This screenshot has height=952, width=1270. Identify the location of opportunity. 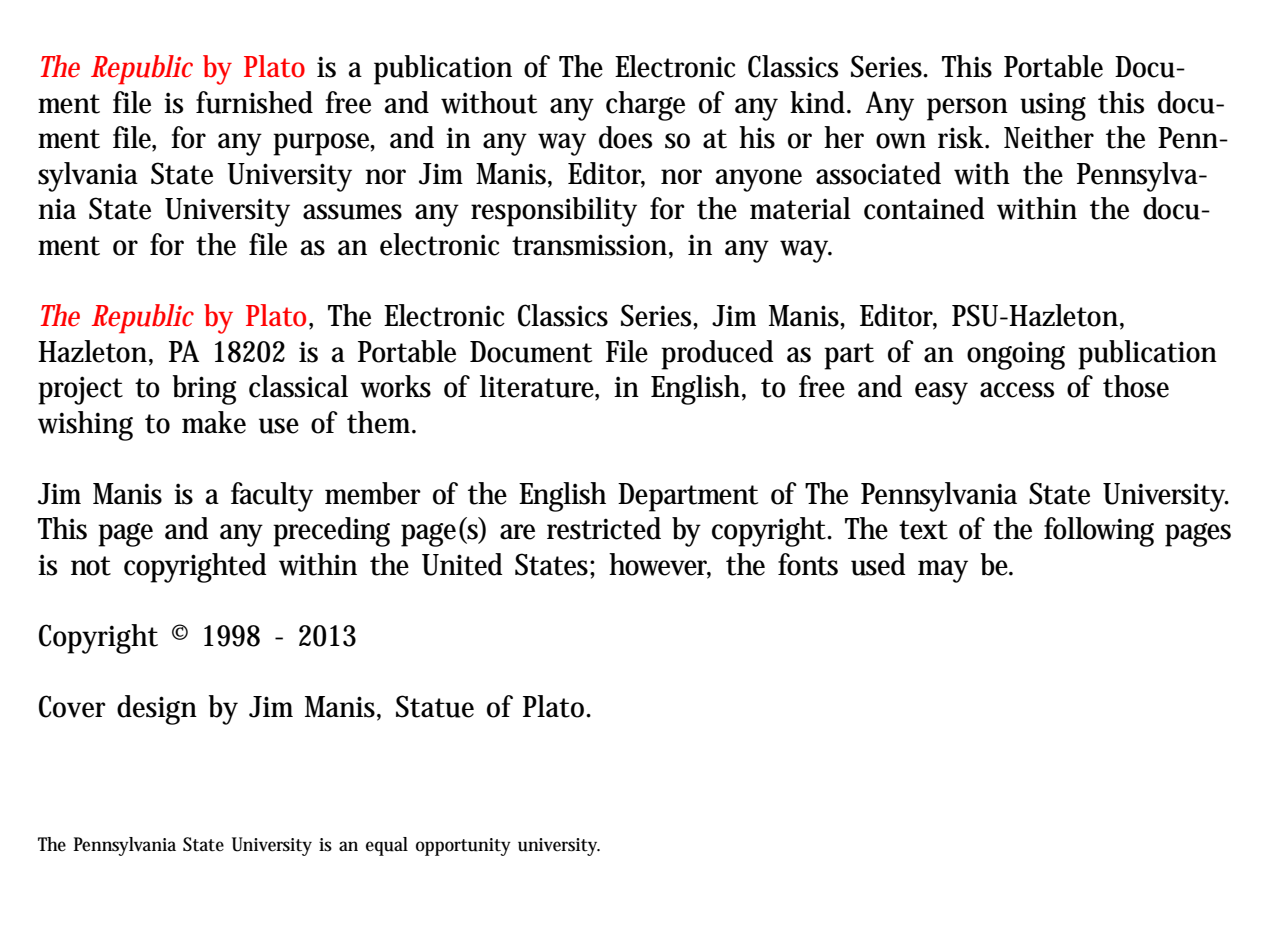
(463, 847).
